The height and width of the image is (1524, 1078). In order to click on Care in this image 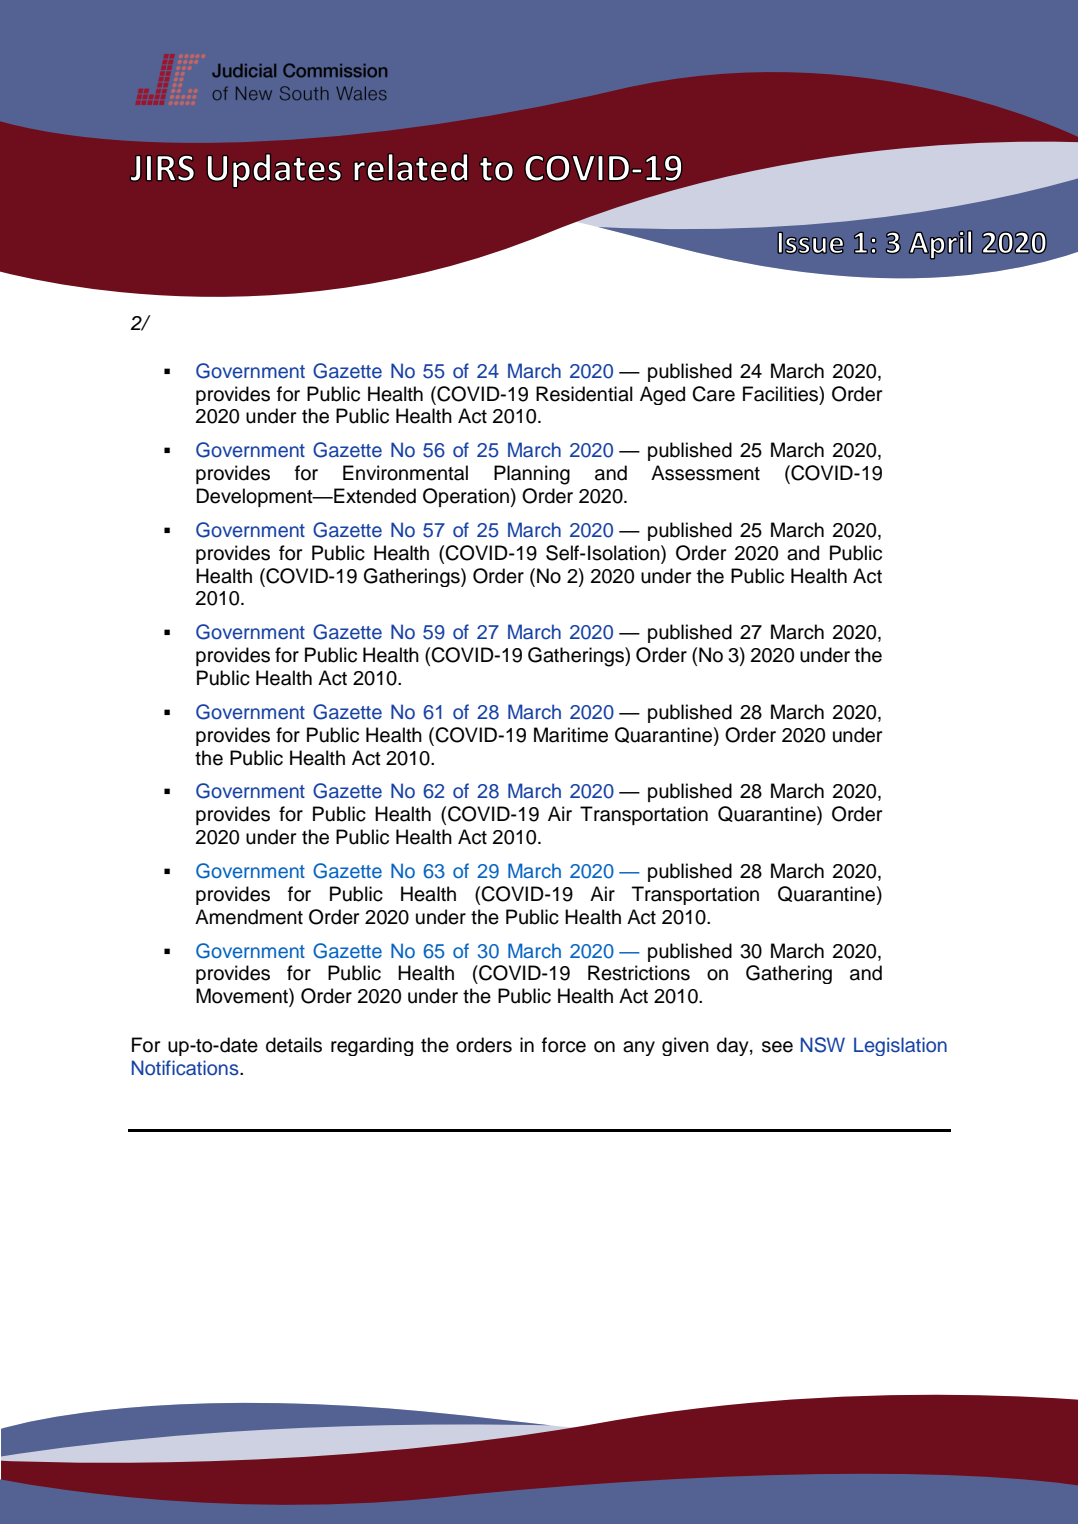, I will do `click(713, 394)`.
